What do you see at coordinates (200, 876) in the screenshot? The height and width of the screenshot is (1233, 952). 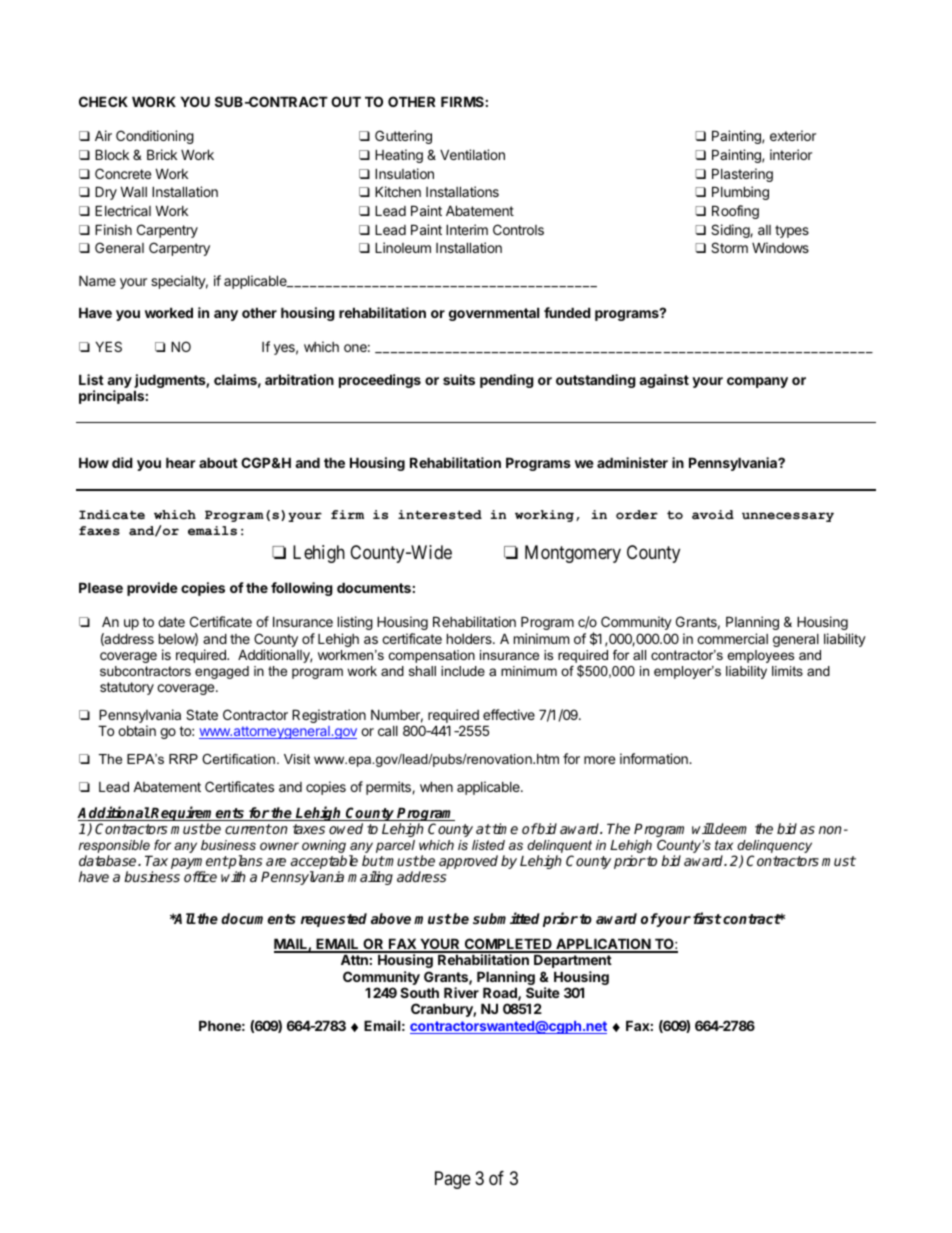 I see `office` at bounding box center [200, 876].
